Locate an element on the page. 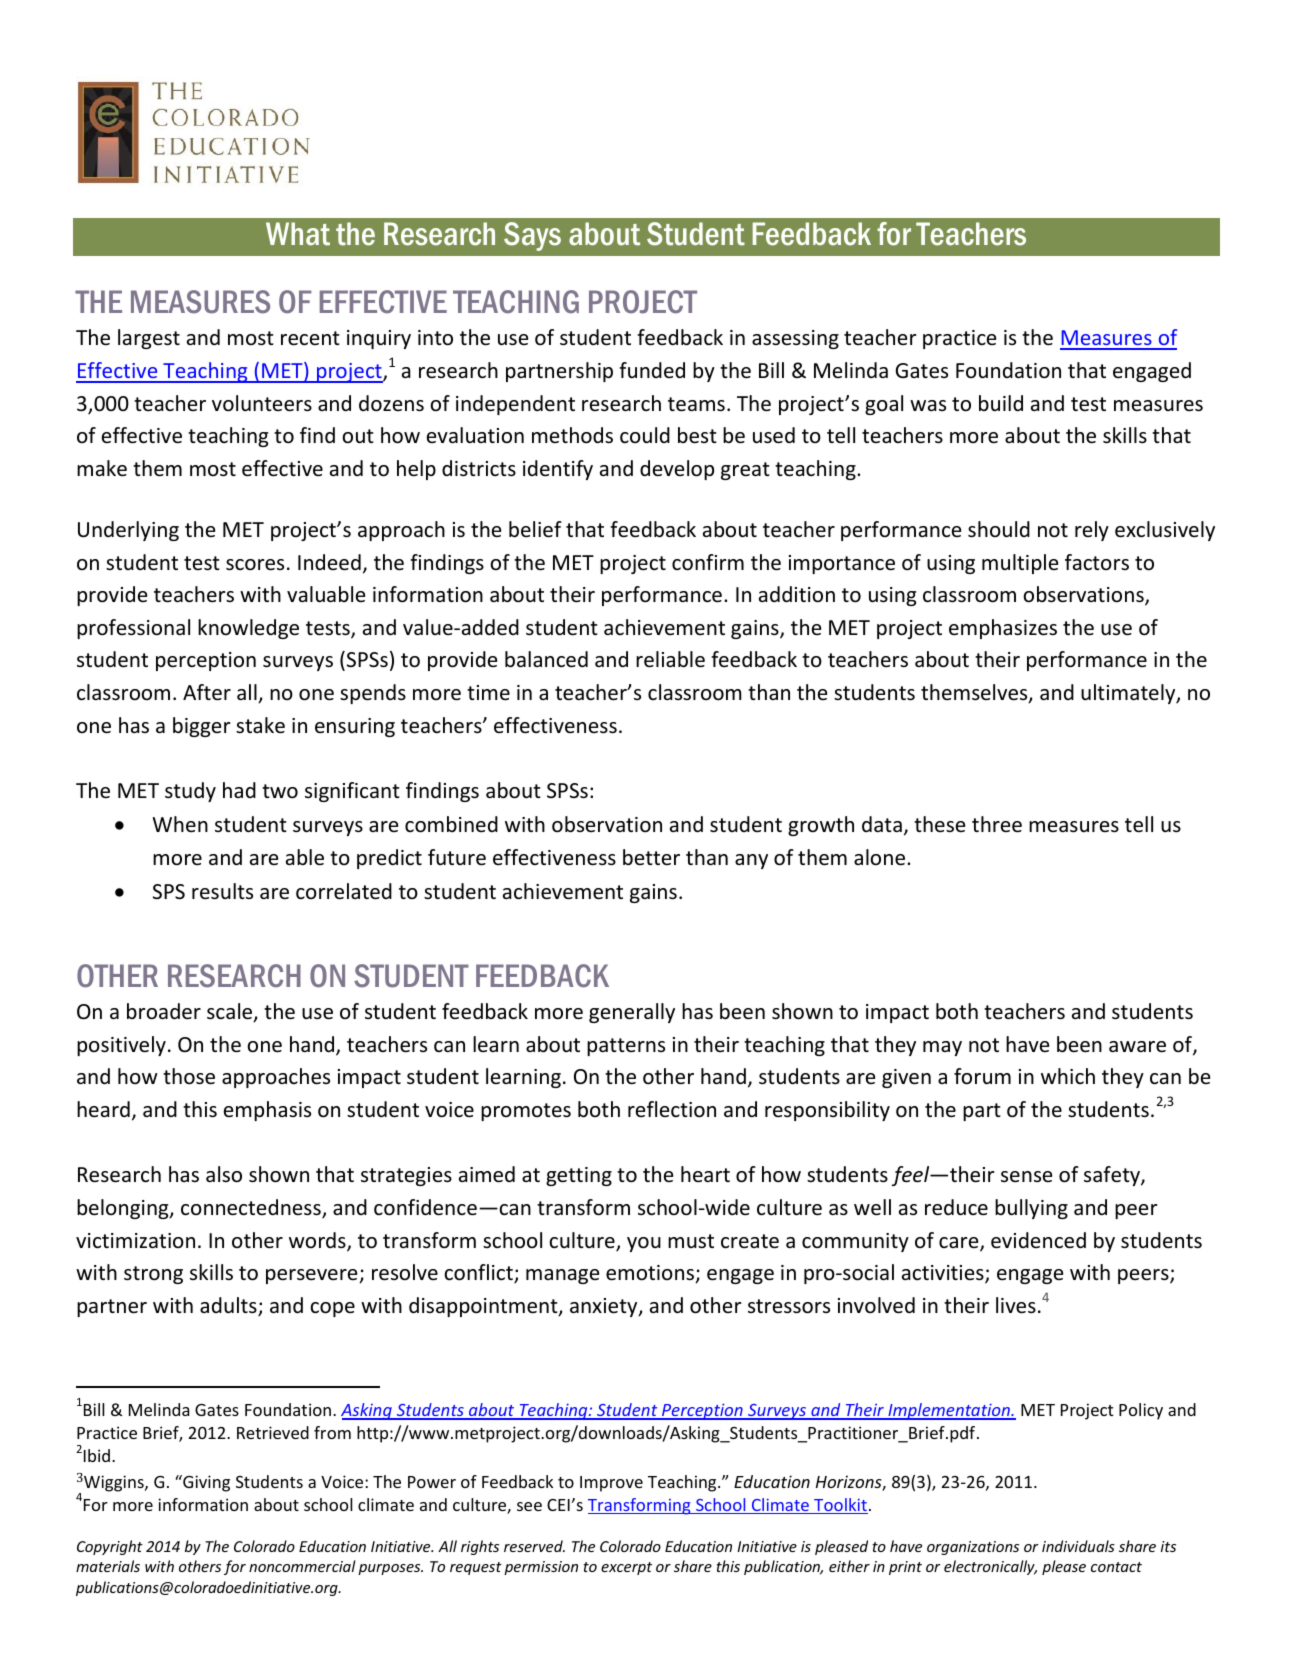 The height and width of the page is (1674, 1293). excerpt is located at coordinates (626, 1568).
